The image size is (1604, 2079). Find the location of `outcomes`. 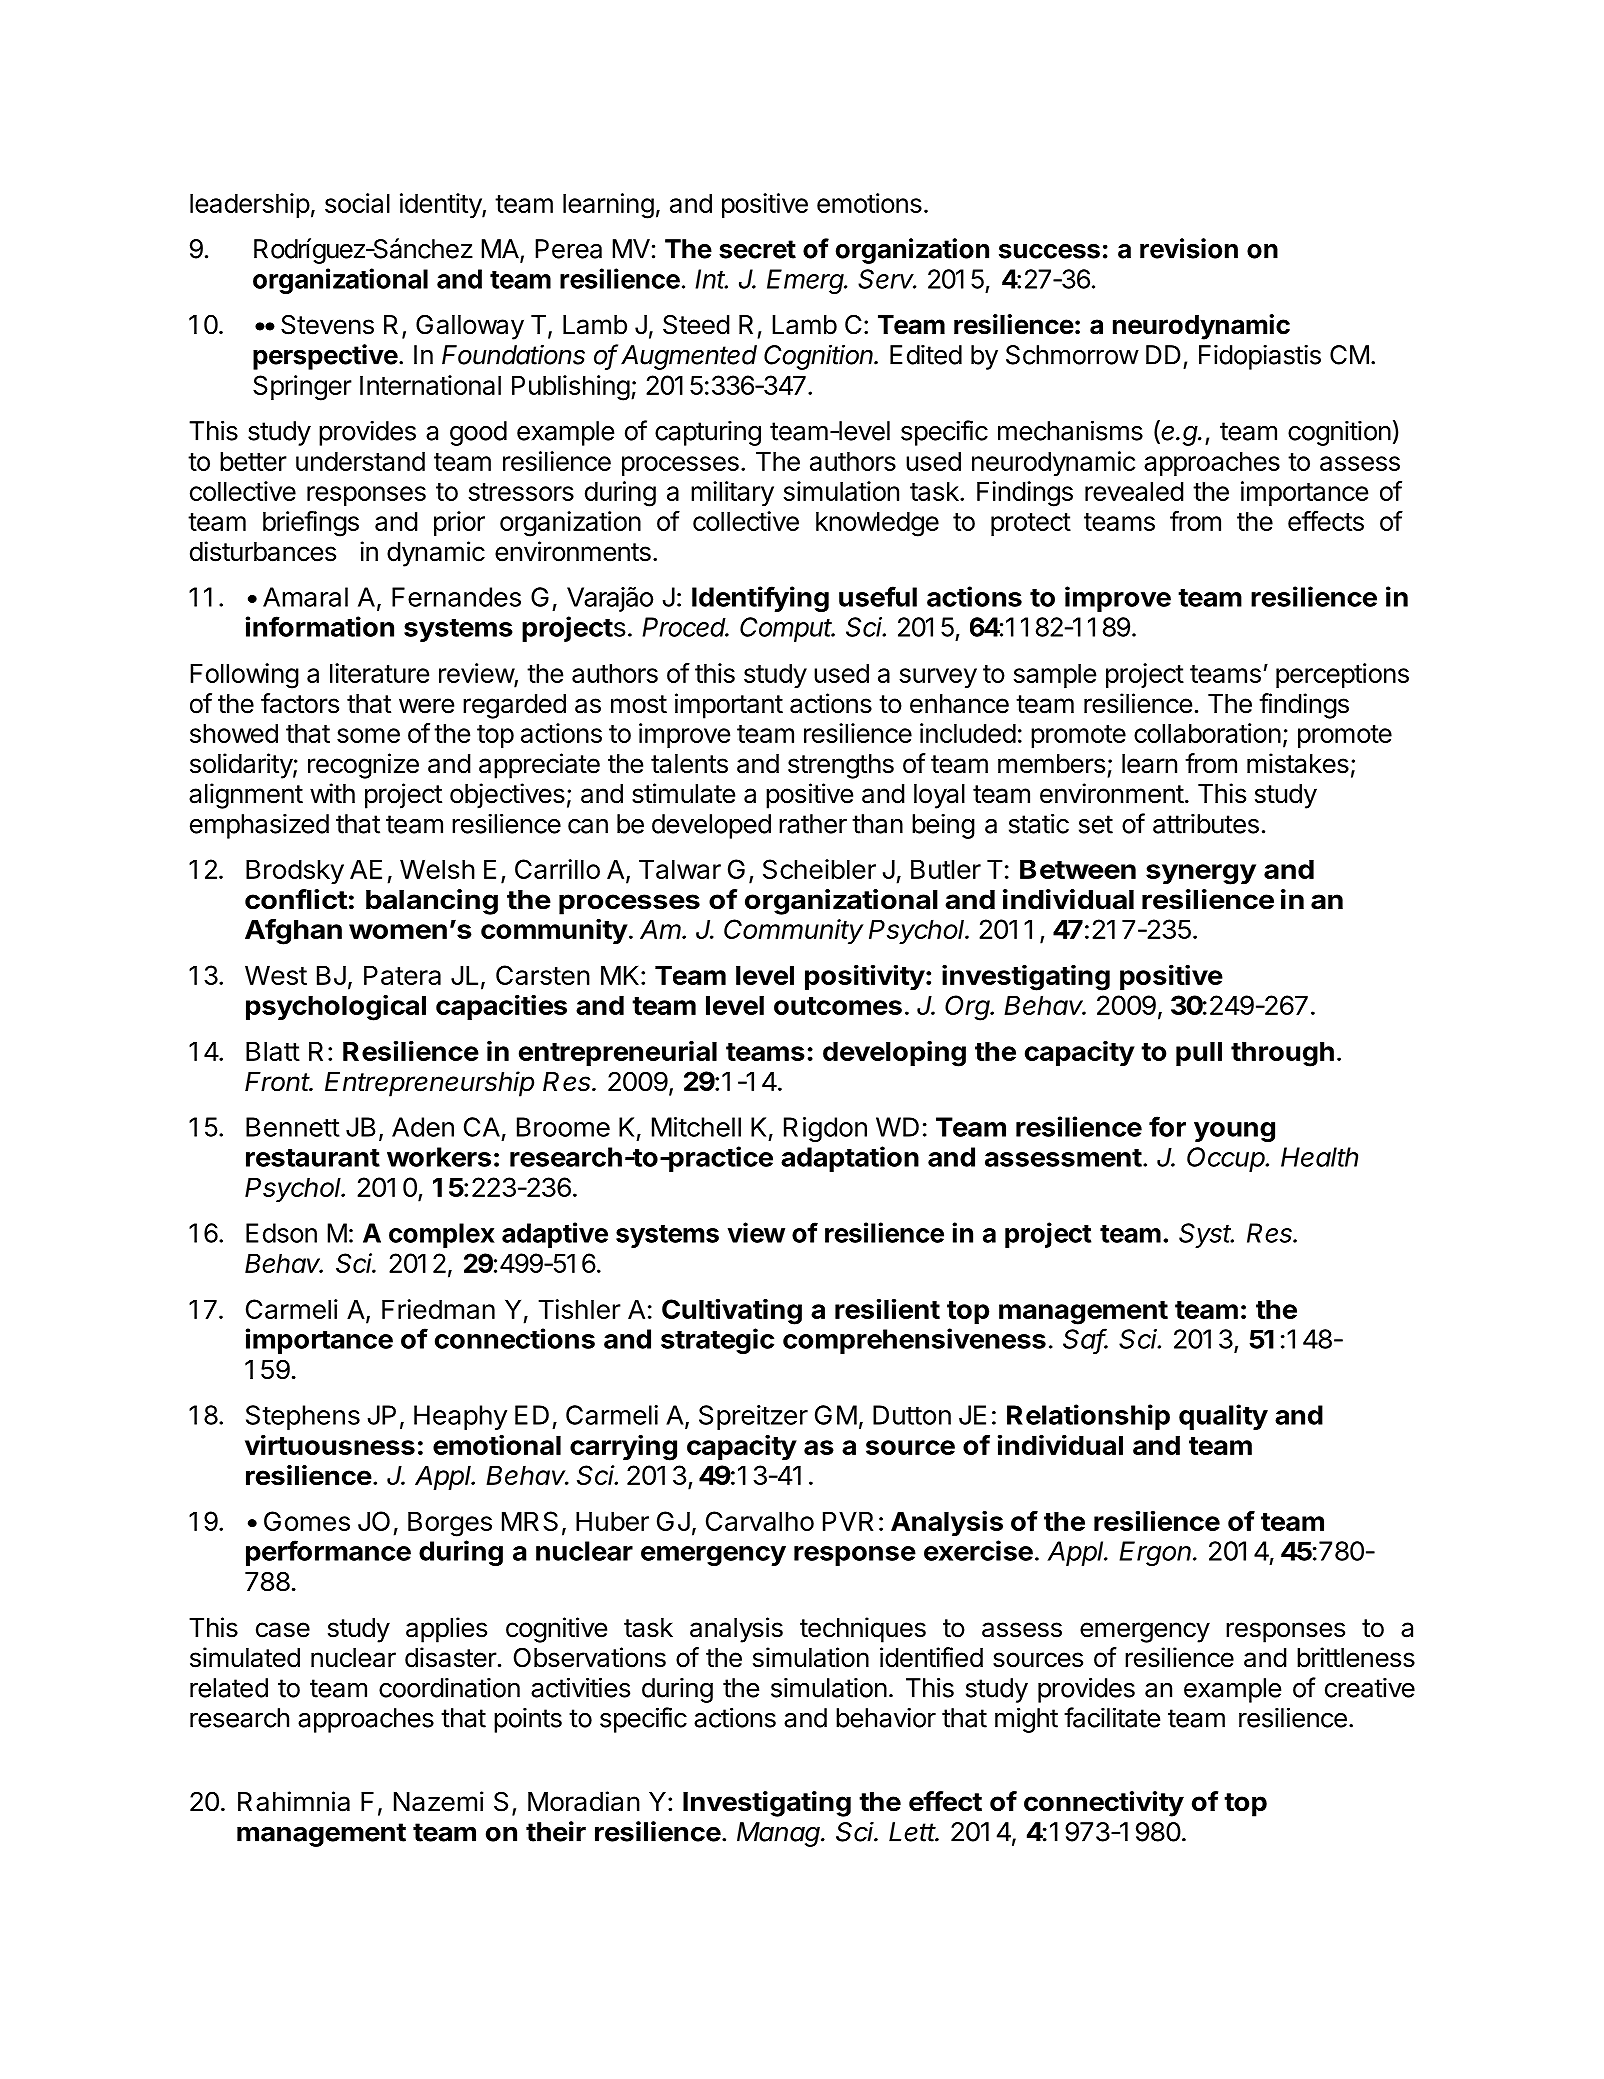

outcomes is located at coordinates (838, 1006).
